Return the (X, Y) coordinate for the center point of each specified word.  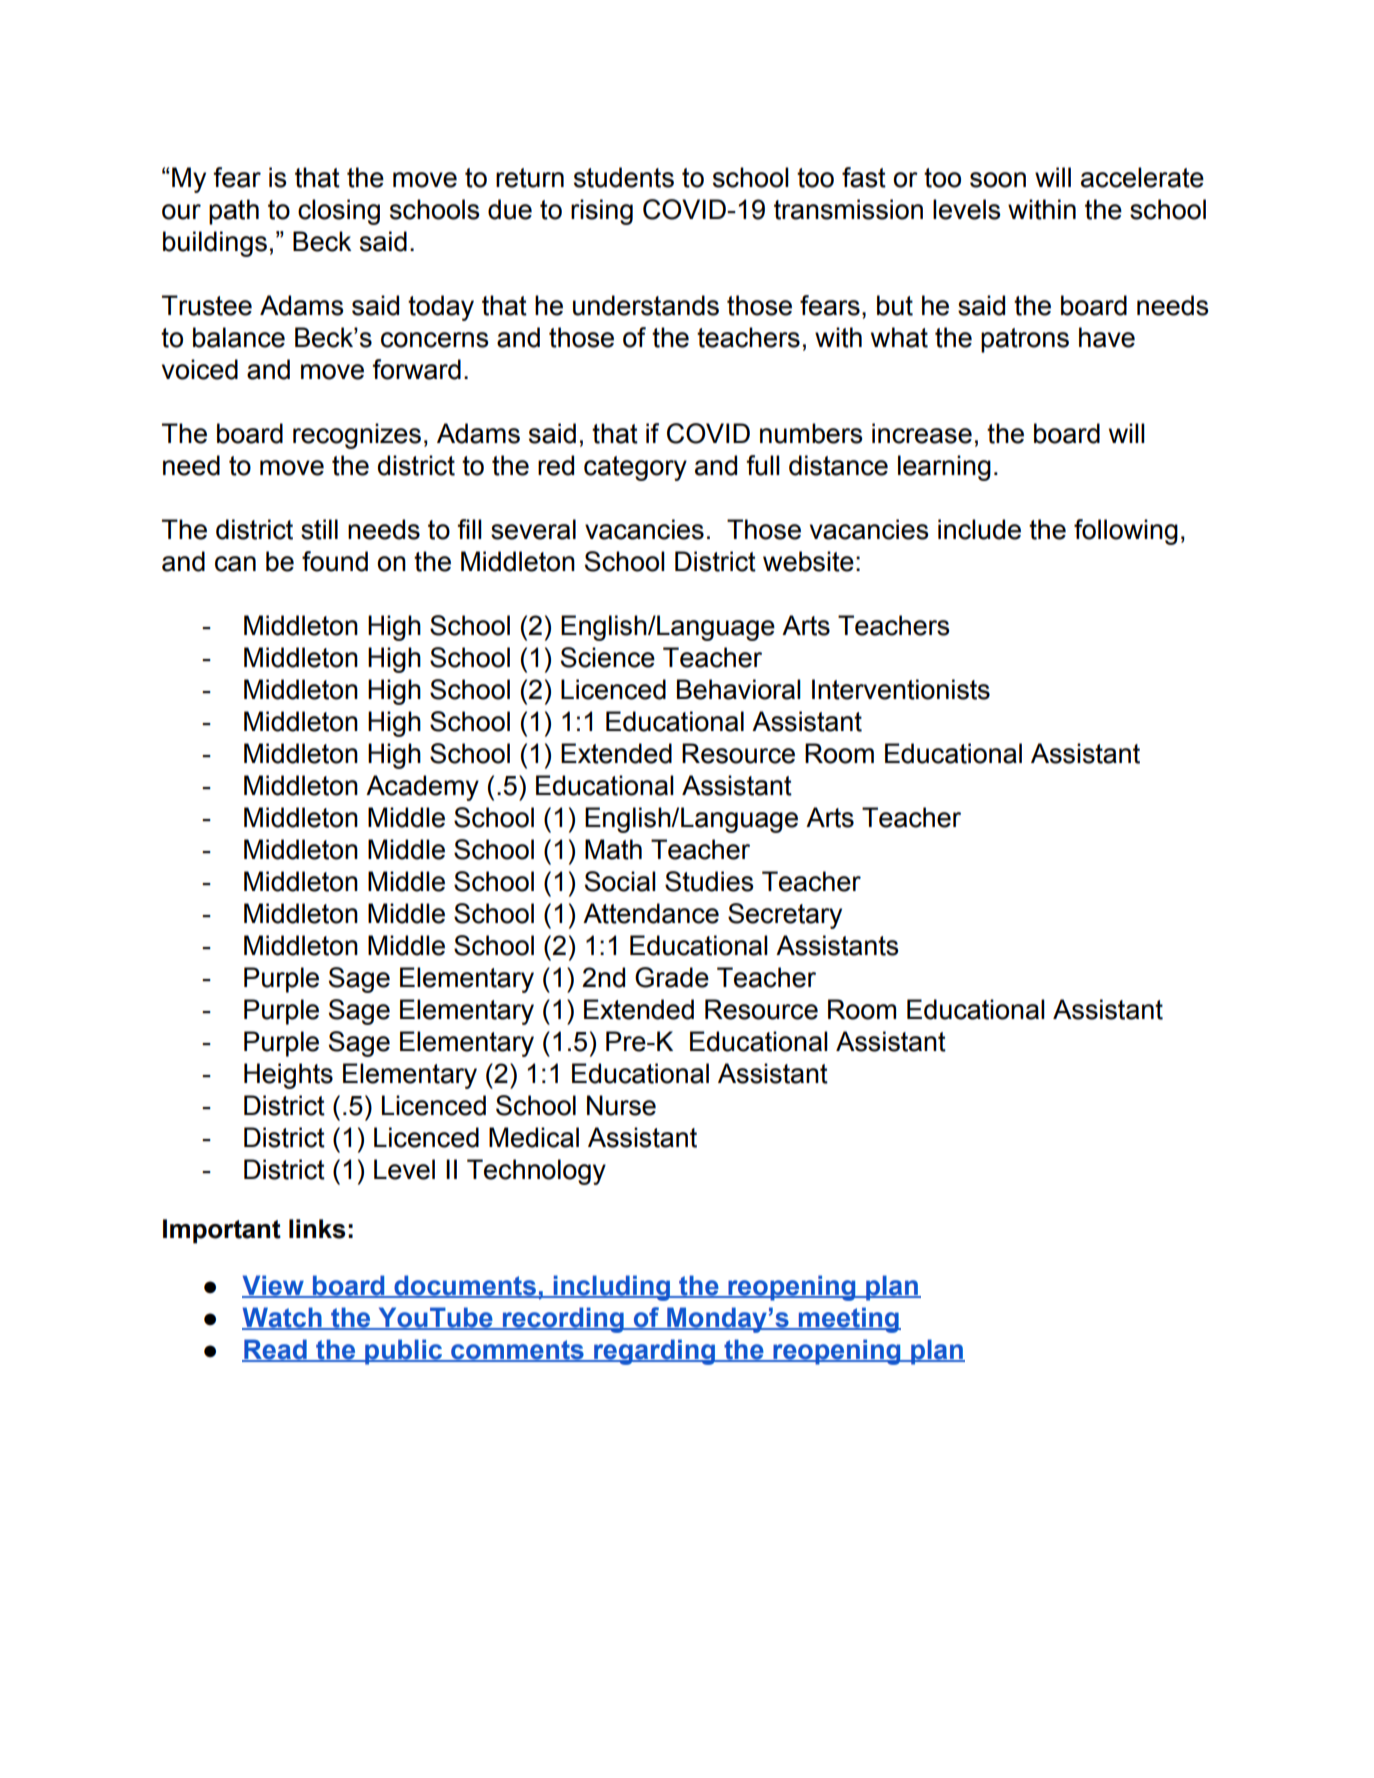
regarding (654, 1352)
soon (998, 180)
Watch (283, 1318)
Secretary (785, 916)
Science (608, 657)
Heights (288, 1076)
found (335, 561)
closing (339, 212)
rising (602, 212)
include (979, 529)
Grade (672, 977)
